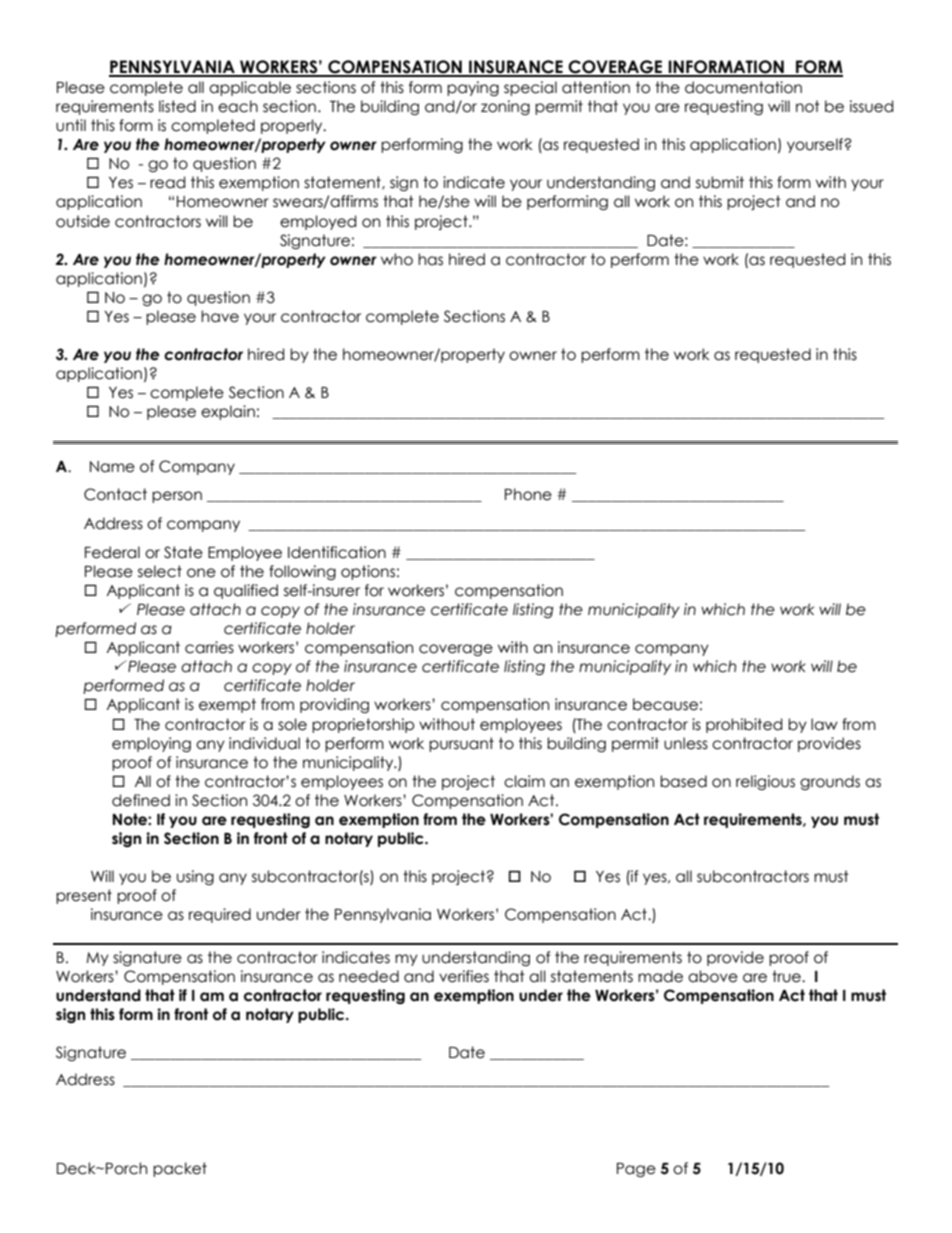 The height and width of the image is (1233, 952). What do you see at coordinates (180, 1169) in the image?
I see `packet` at bounding box center [180, 1169].
